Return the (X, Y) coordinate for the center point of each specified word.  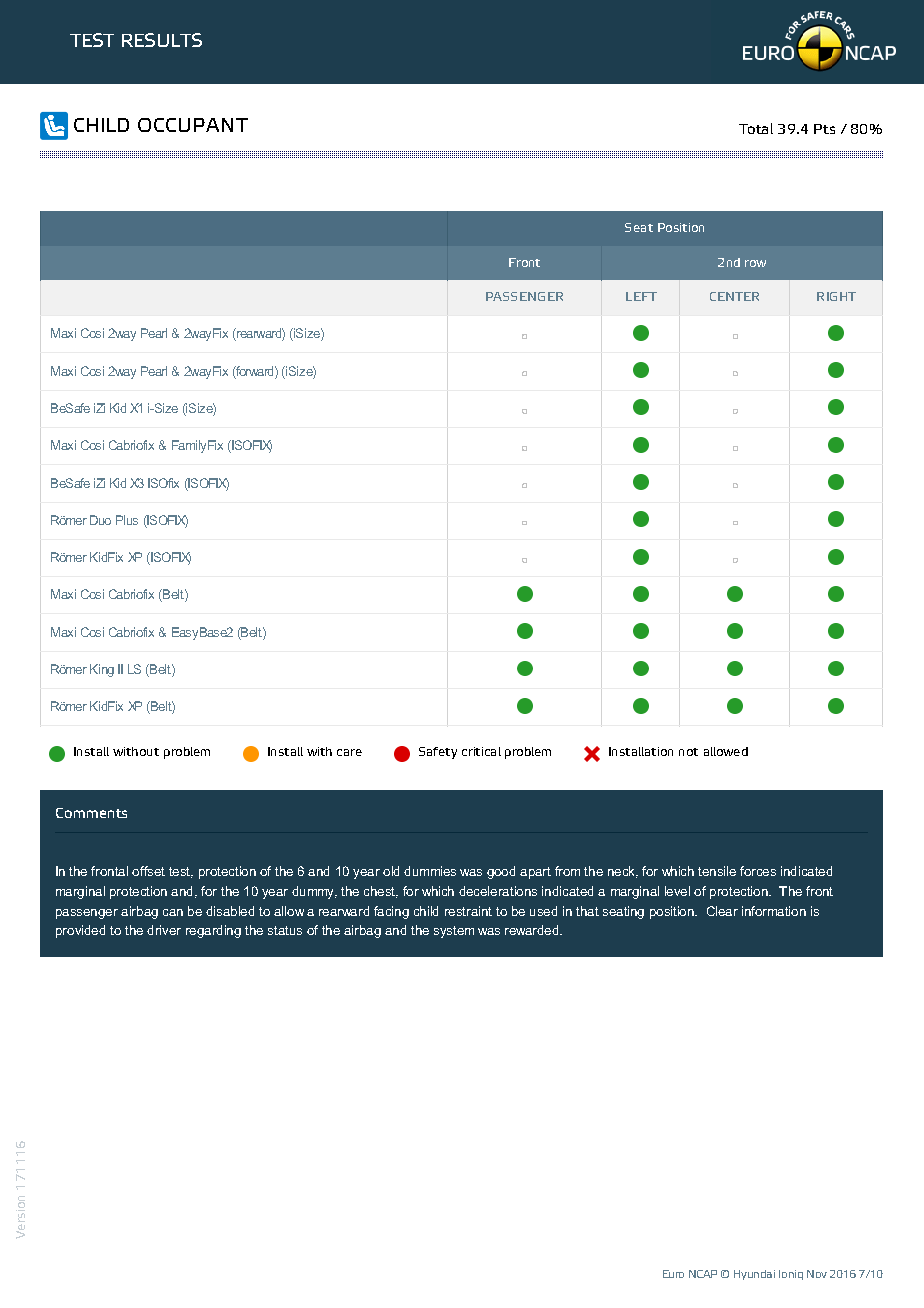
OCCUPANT (193, 125)
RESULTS (162, 40)
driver (164, 930)
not (688, 752)
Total (756, 128)
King (102, 670)
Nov (817, 1274)
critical (481, 751)
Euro (673, 1274)
